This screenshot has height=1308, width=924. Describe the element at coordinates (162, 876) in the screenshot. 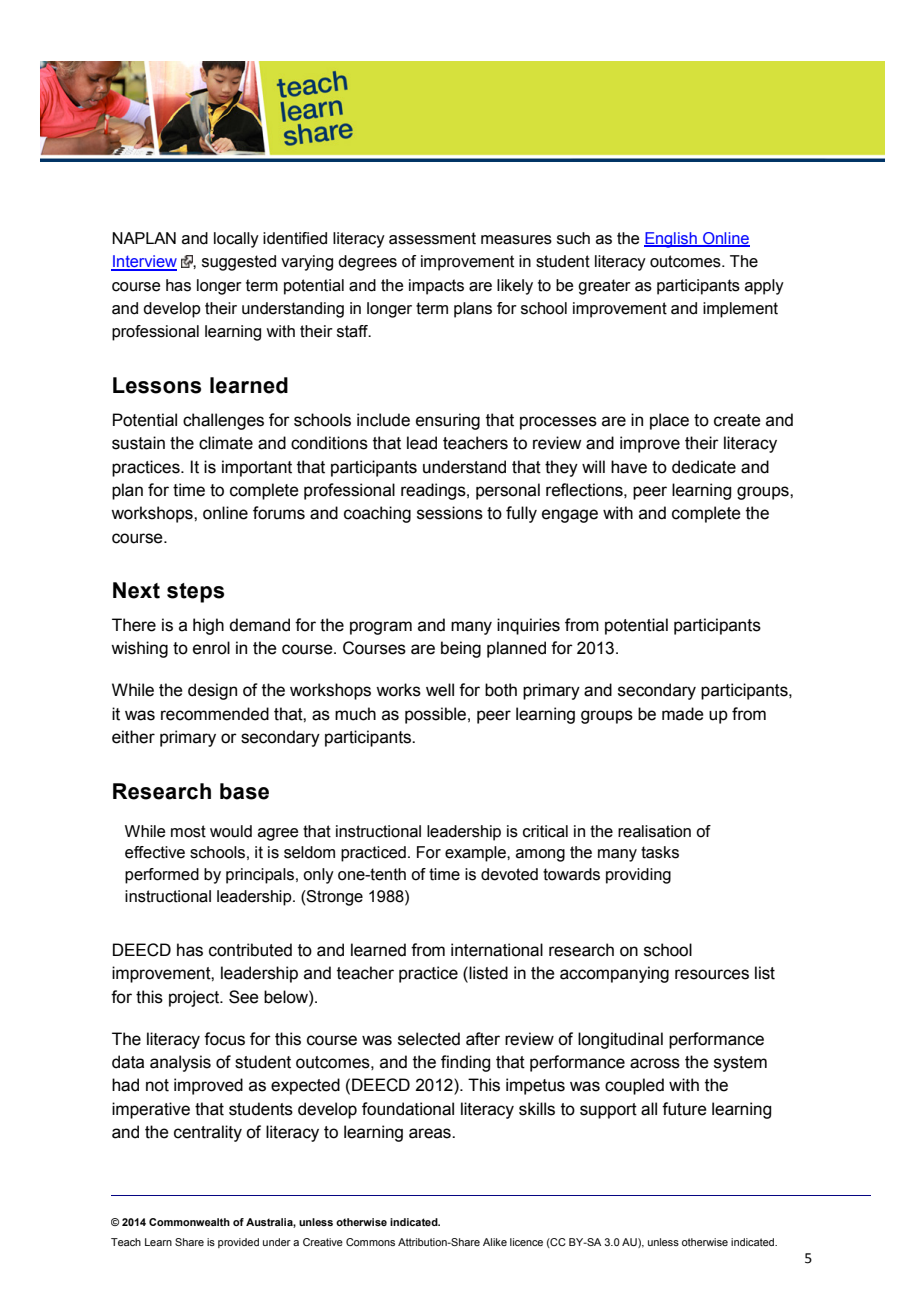

I see `performed` at that location.
